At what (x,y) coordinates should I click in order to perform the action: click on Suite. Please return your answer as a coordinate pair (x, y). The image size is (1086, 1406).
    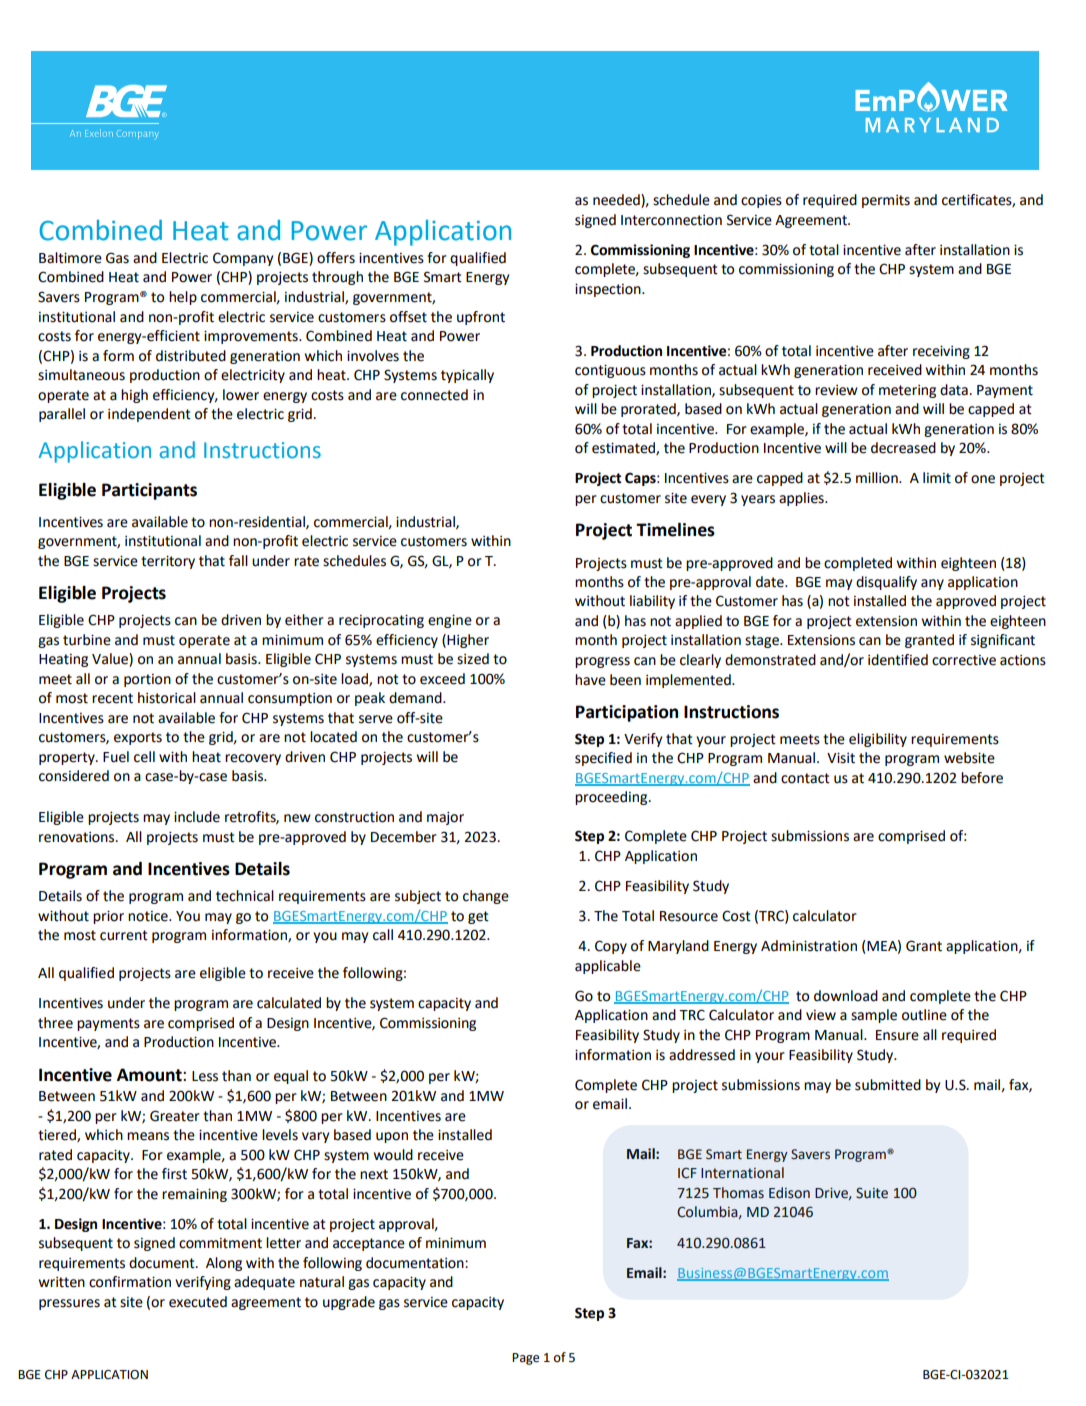
    Looking at the image, I should click on (872, 1193).
